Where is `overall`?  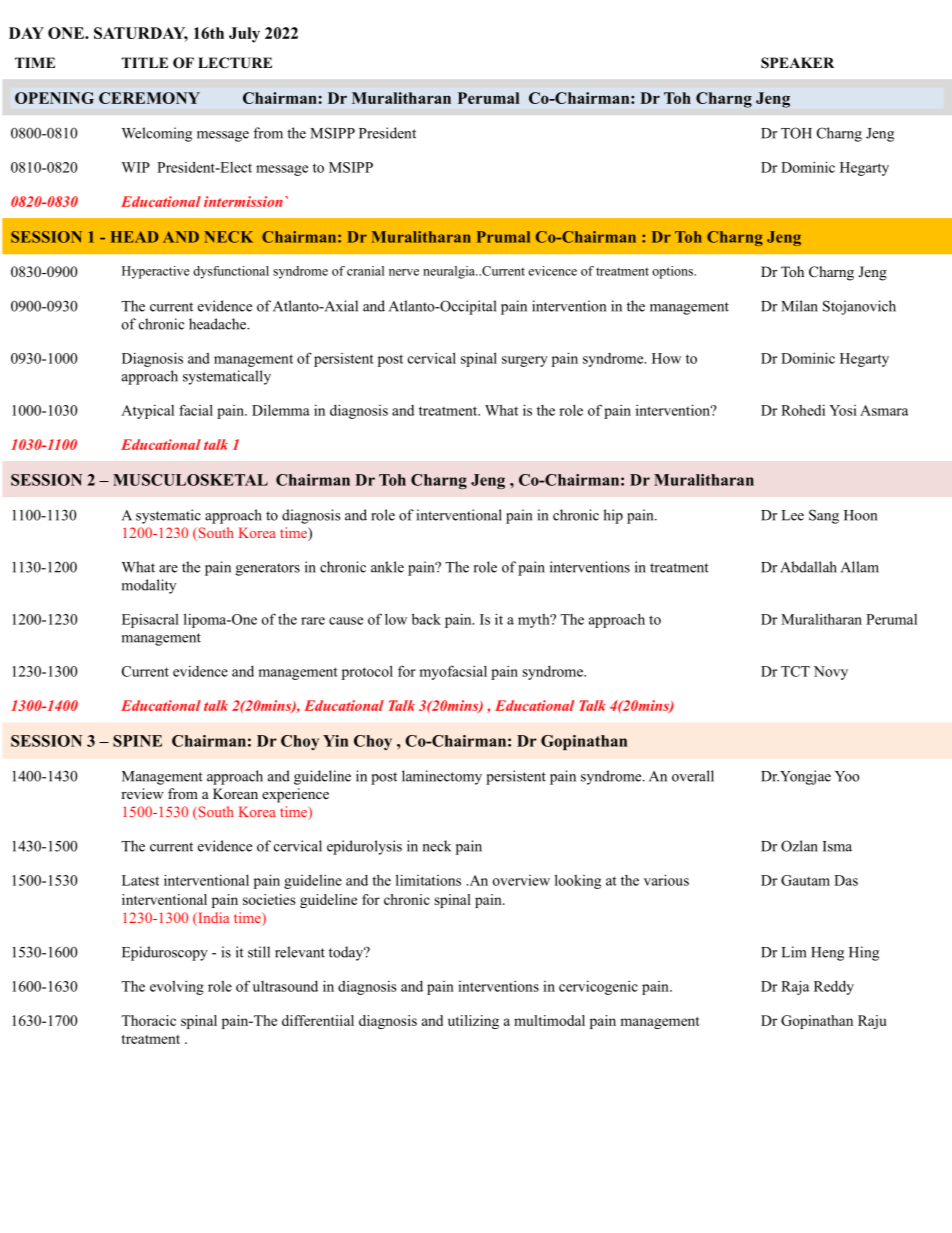
overall is located at coordinates (693, 776).
